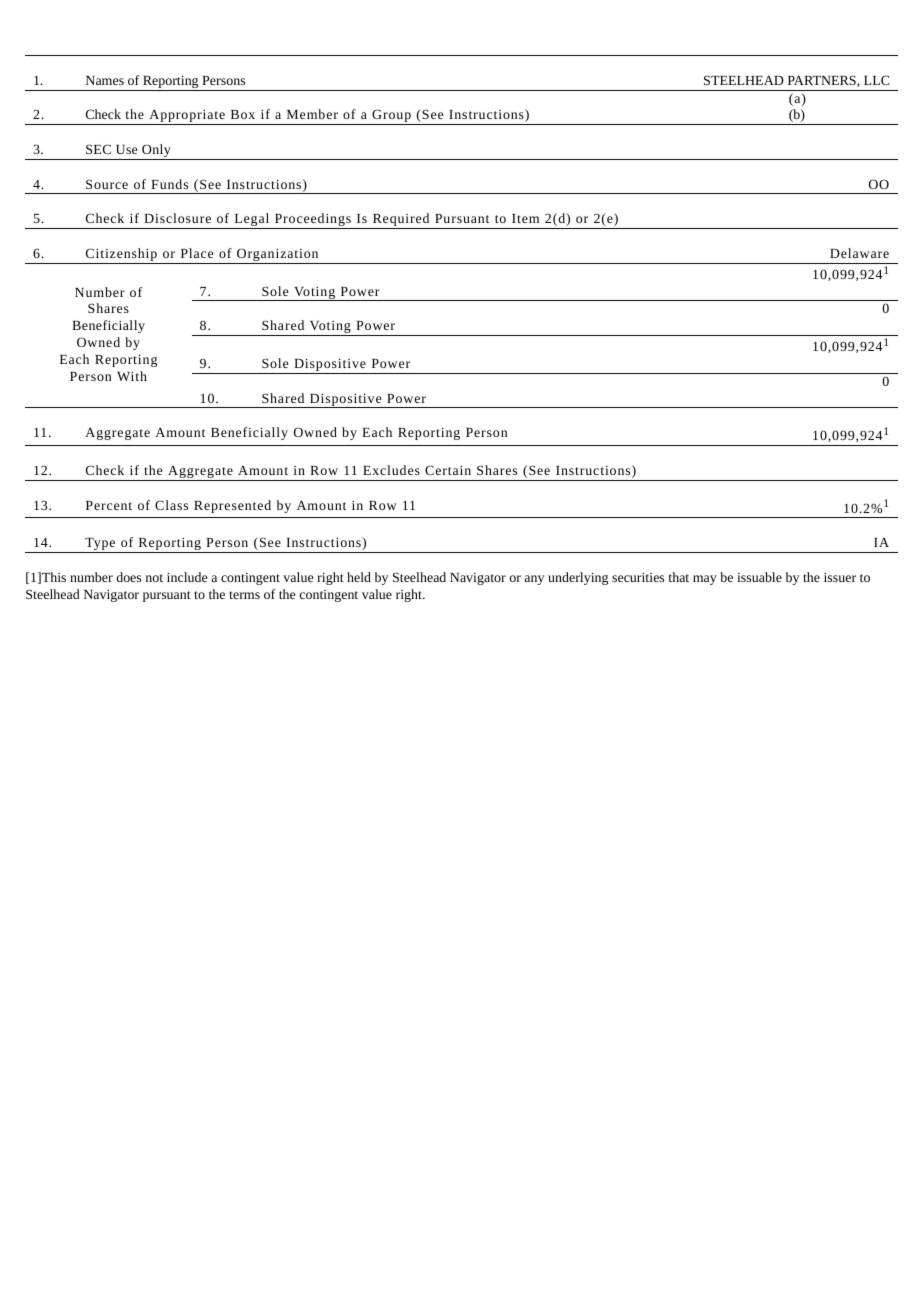 The height and width of the screenshot is (1308, 924). I want to click on Delaware, so click(859, 253).
